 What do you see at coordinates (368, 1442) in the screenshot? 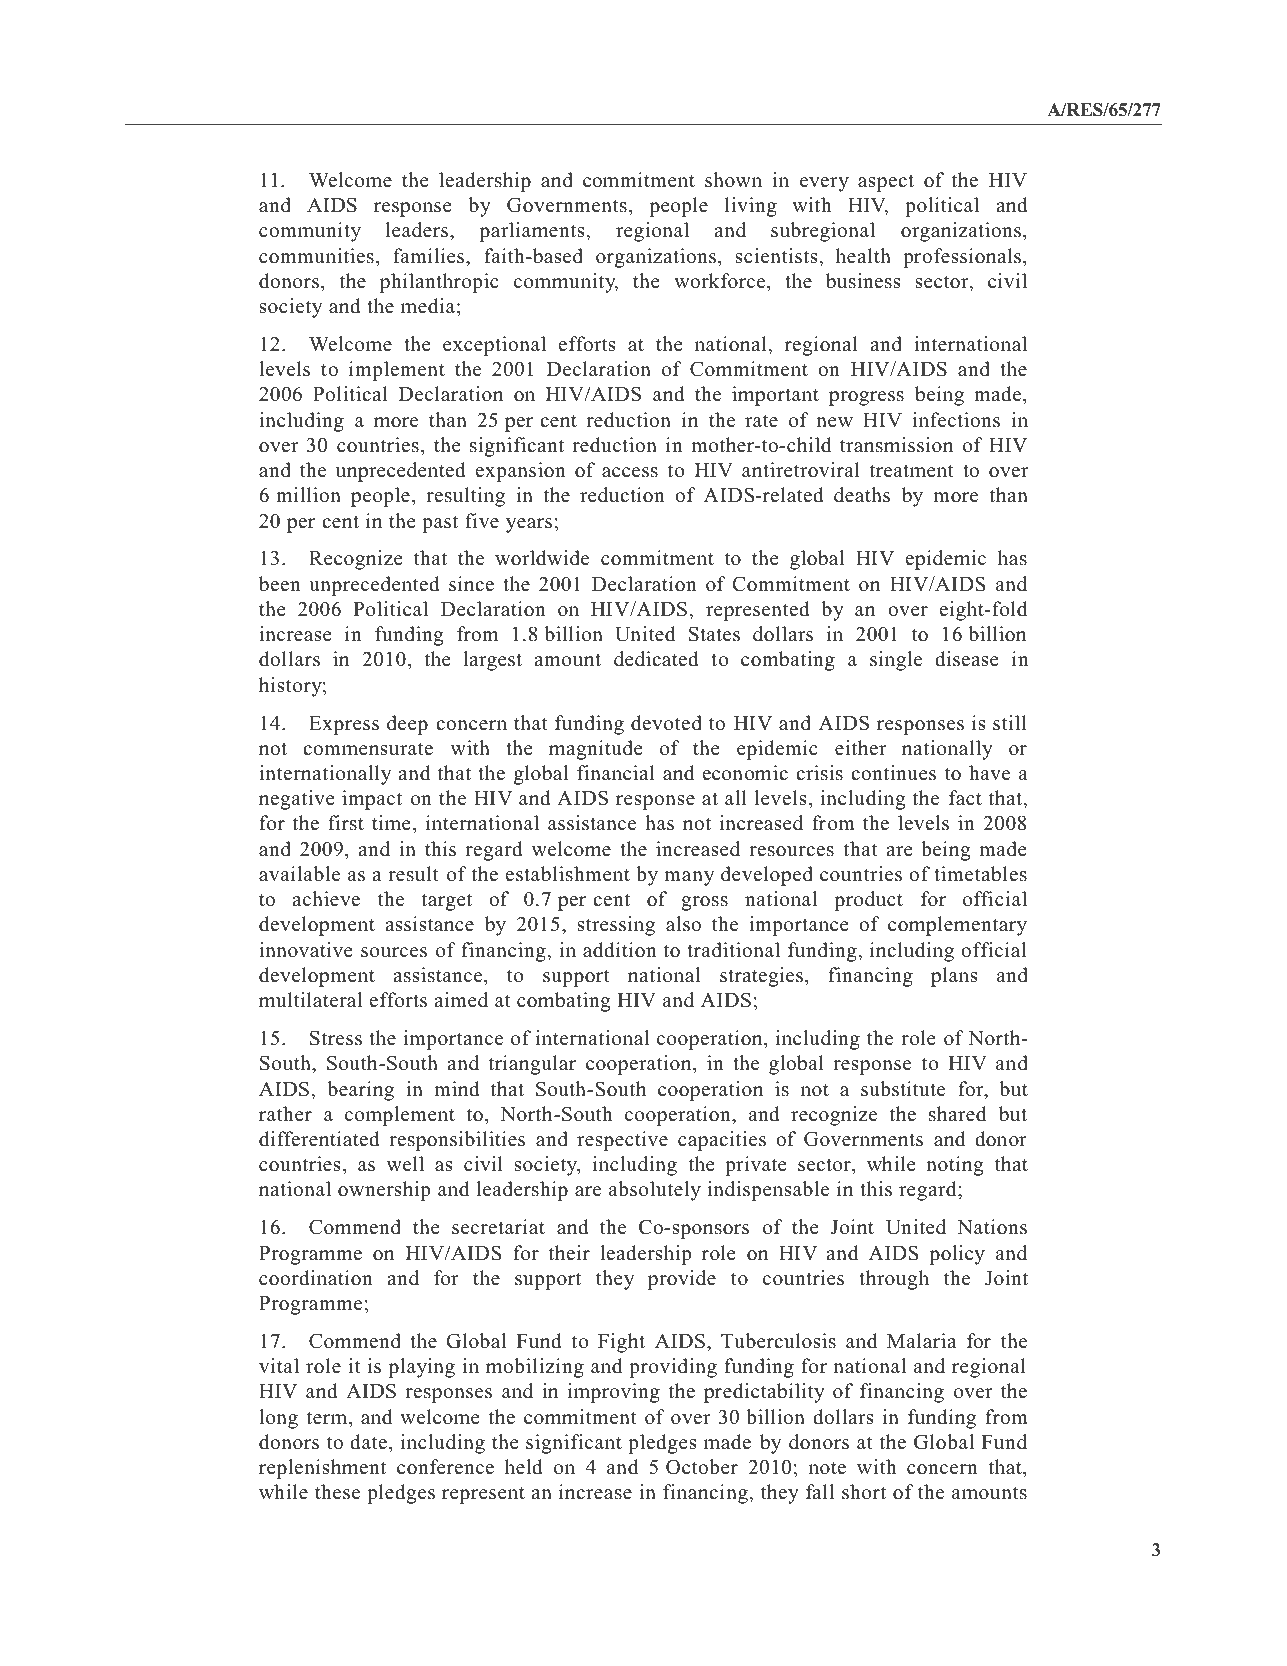
I see `date` at bounding box center [368, 1442].
